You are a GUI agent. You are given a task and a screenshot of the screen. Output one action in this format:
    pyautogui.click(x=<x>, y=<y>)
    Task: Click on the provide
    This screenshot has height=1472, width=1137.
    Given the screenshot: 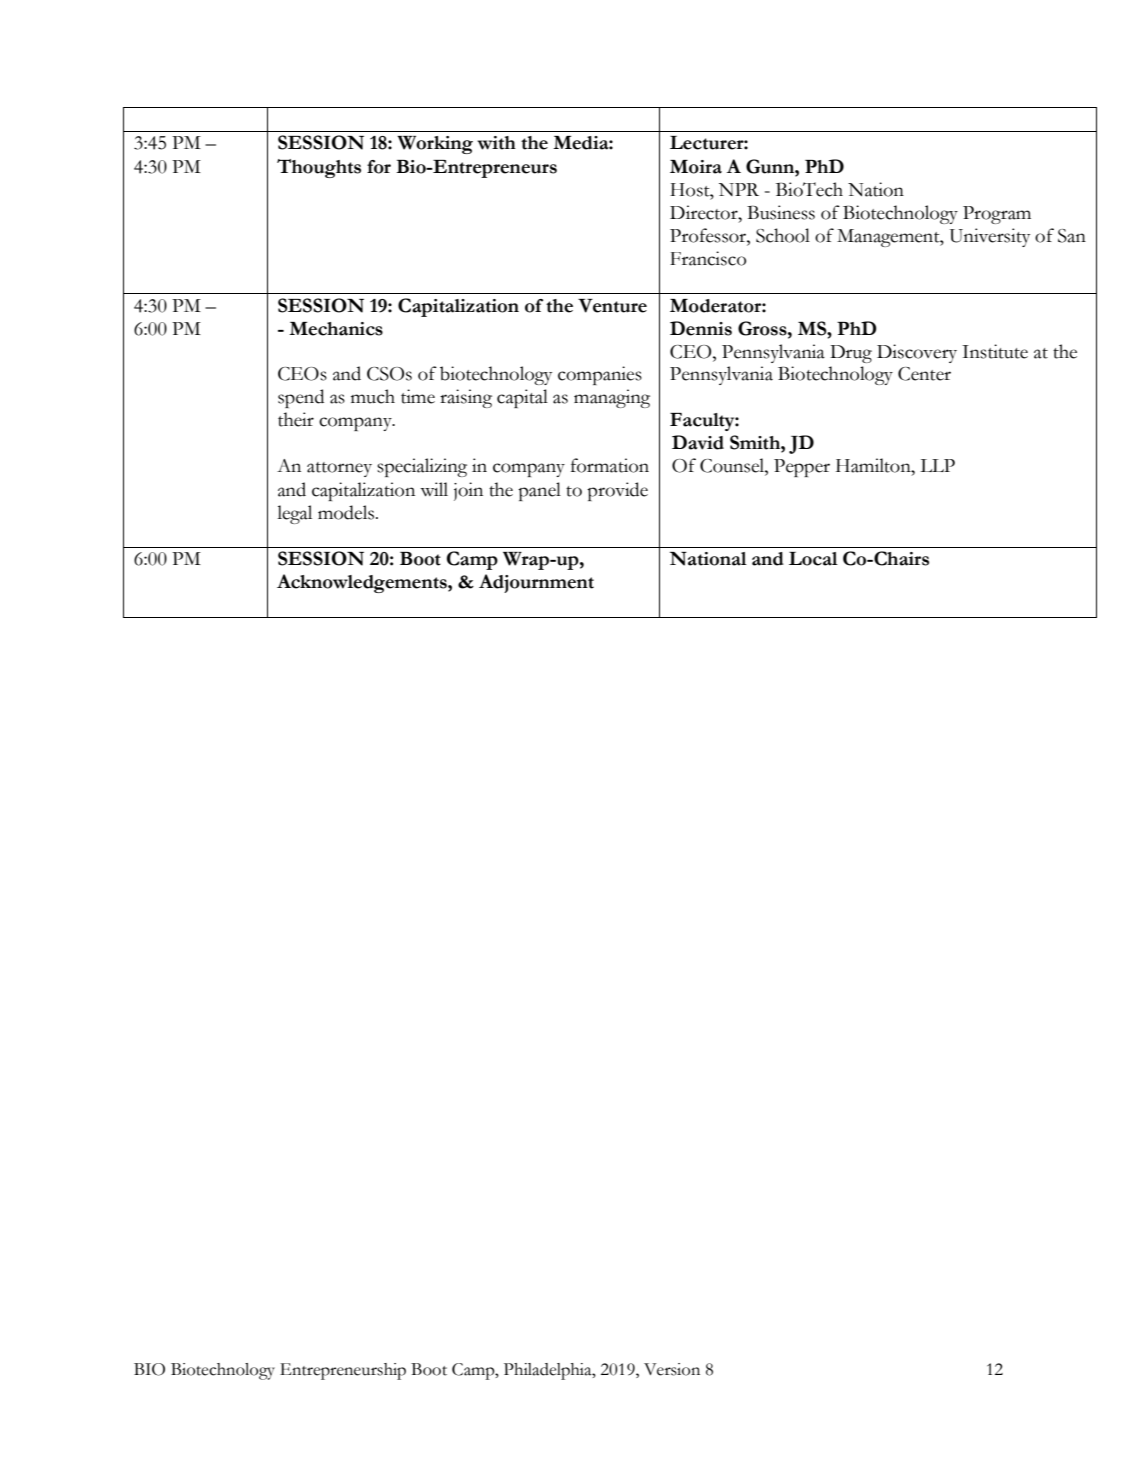 What is the action you would take?
    pyautogui.click(x=617, y=491)
